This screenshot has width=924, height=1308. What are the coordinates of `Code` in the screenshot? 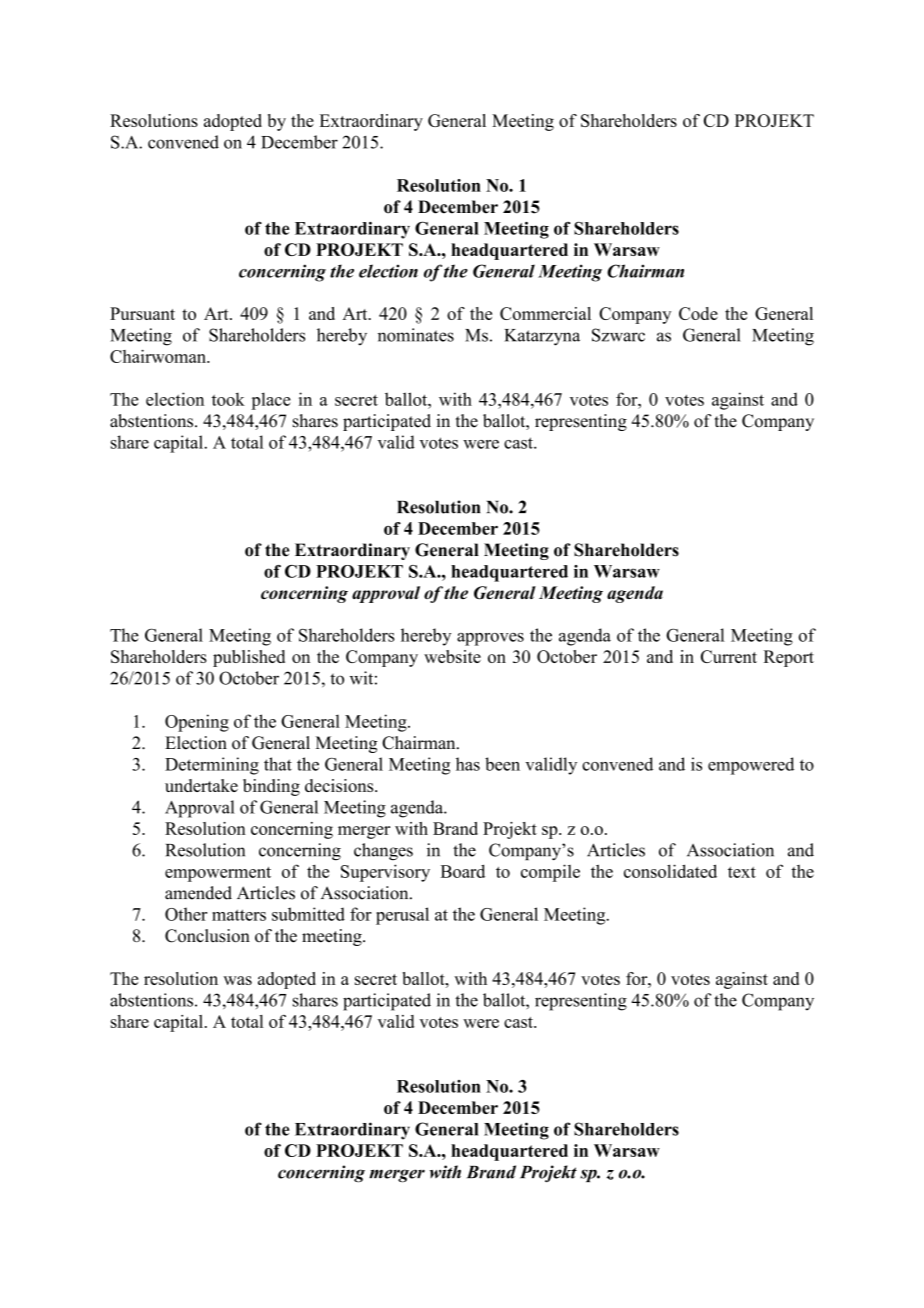 It's located at (698, 313).
